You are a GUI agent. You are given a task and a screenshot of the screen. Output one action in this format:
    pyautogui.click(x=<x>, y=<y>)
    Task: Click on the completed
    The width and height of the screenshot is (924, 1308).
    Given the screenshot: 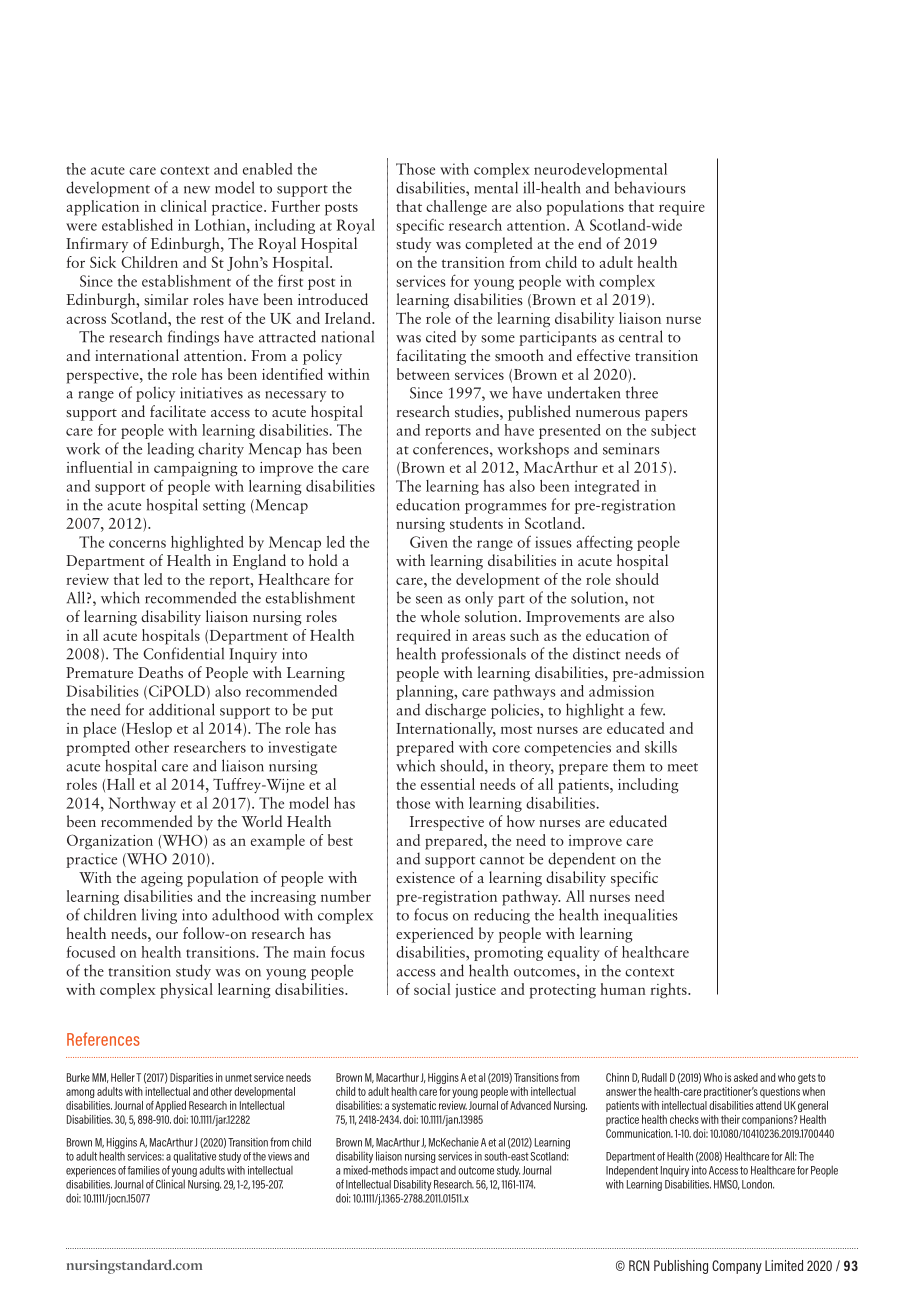 What is the action you would take?
    pyautogui.click(x=499, y=245)
